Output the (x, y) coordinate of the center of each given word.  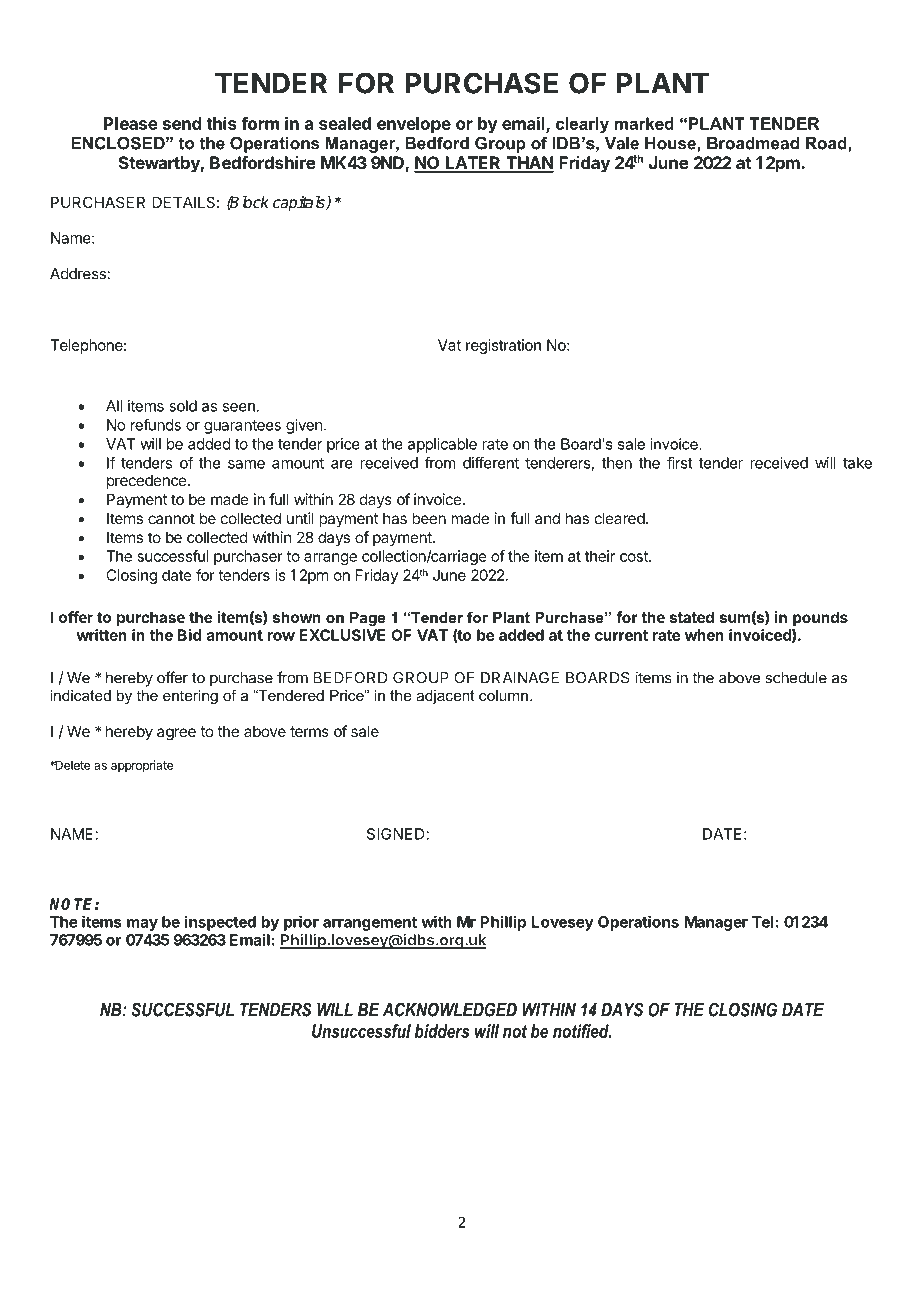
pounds (820, 618)
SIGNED (397, 834)
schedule (796, 678)
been (429, 518)
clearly (582, 125)
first (680, 462)
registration (503, 346)
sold (183, 406)
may (142, 925)
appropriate (142, 766)
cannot (171, 518)
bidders (442, 1031)
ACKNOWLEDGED (450, 1009)
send (182, 123)
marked (644, 123)
